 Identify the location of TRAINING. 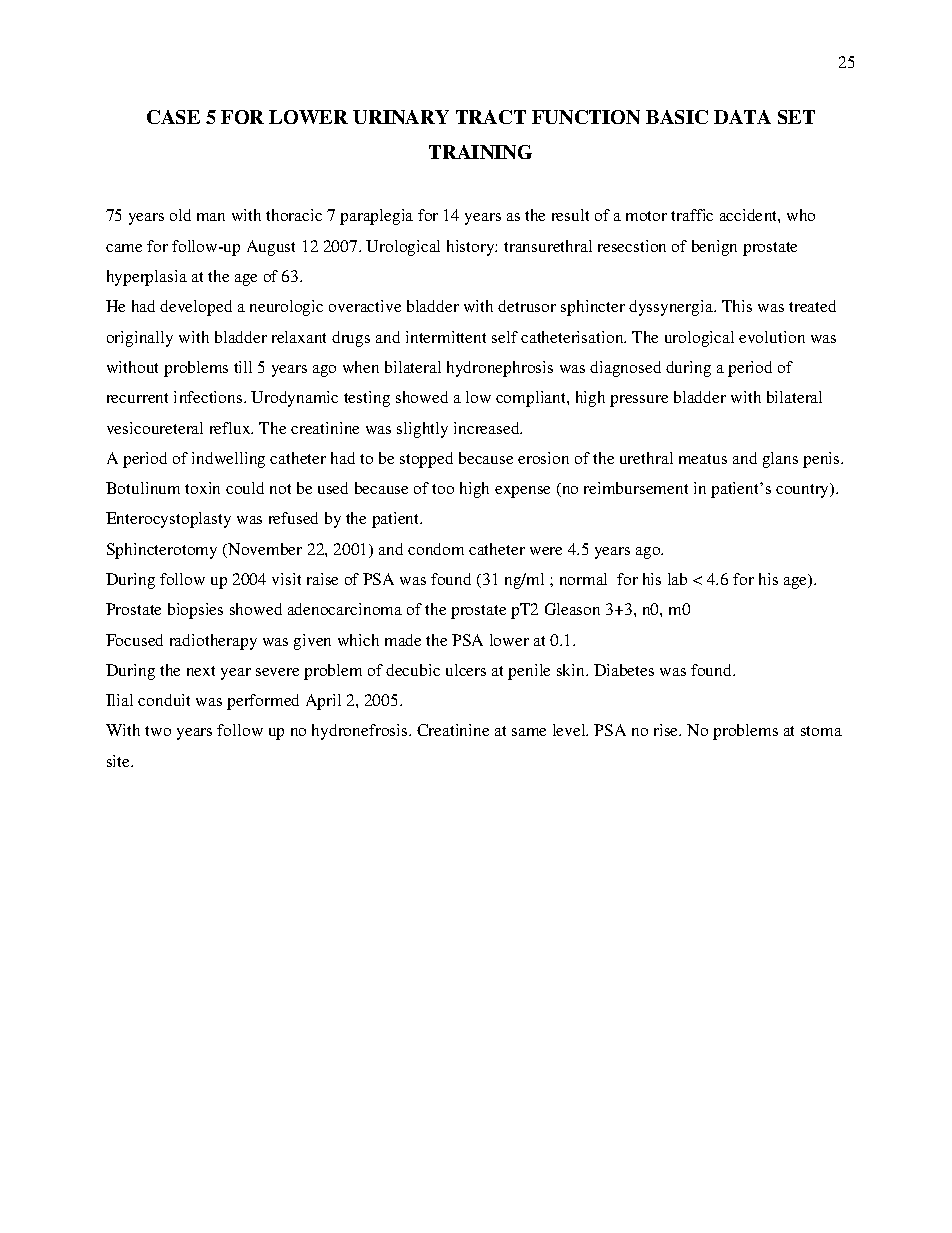
(480, 152).
